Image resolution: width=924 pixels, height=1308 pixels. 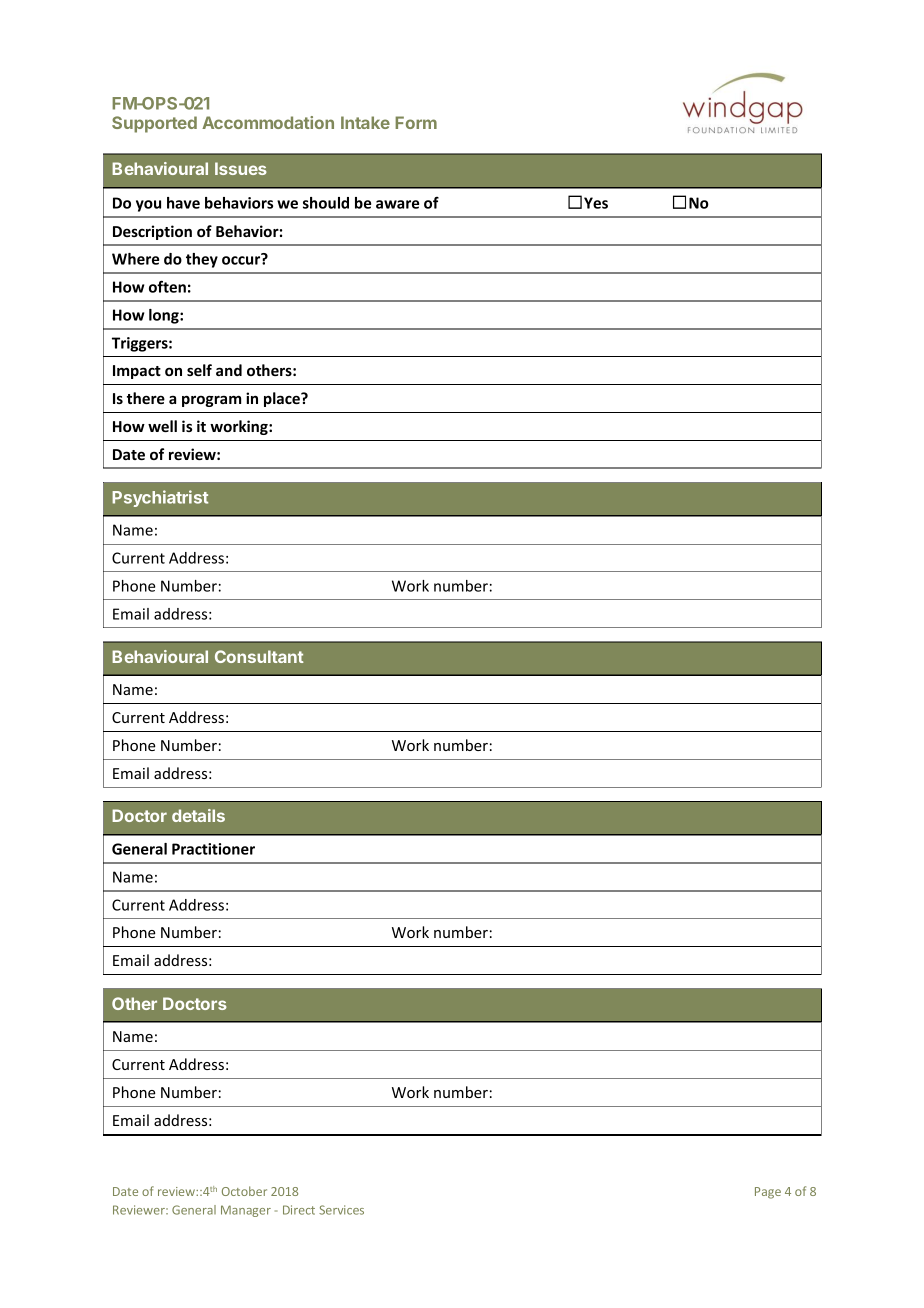 What do you see at coordinates (283, 399) in the screenshot?
I see `place` at bounding box center [283, 399].
